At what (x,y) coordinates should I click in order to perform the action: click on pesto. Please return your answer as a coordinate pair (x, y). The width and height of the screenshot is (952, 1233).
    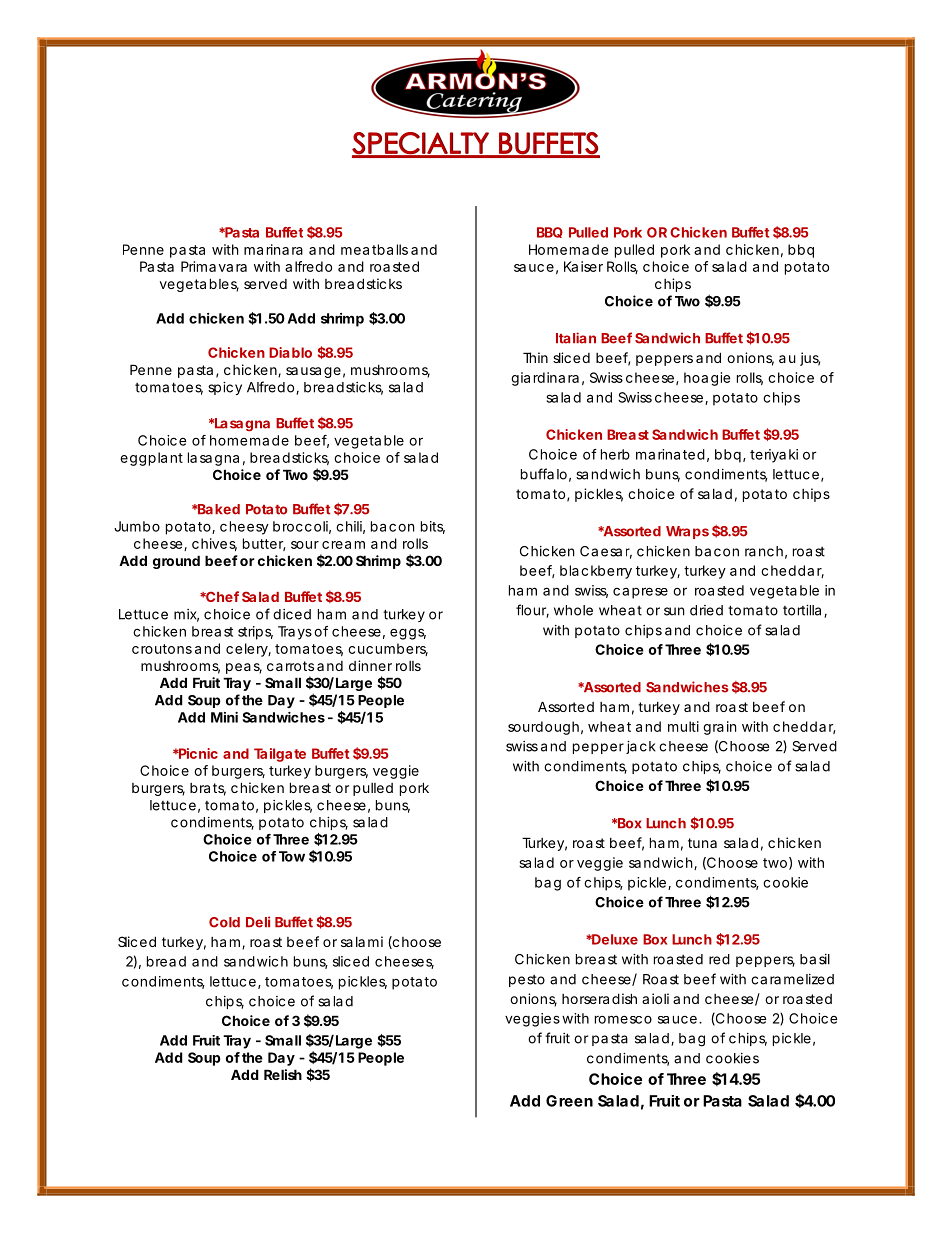
    Looking at the image, I should click on (527, 981).
